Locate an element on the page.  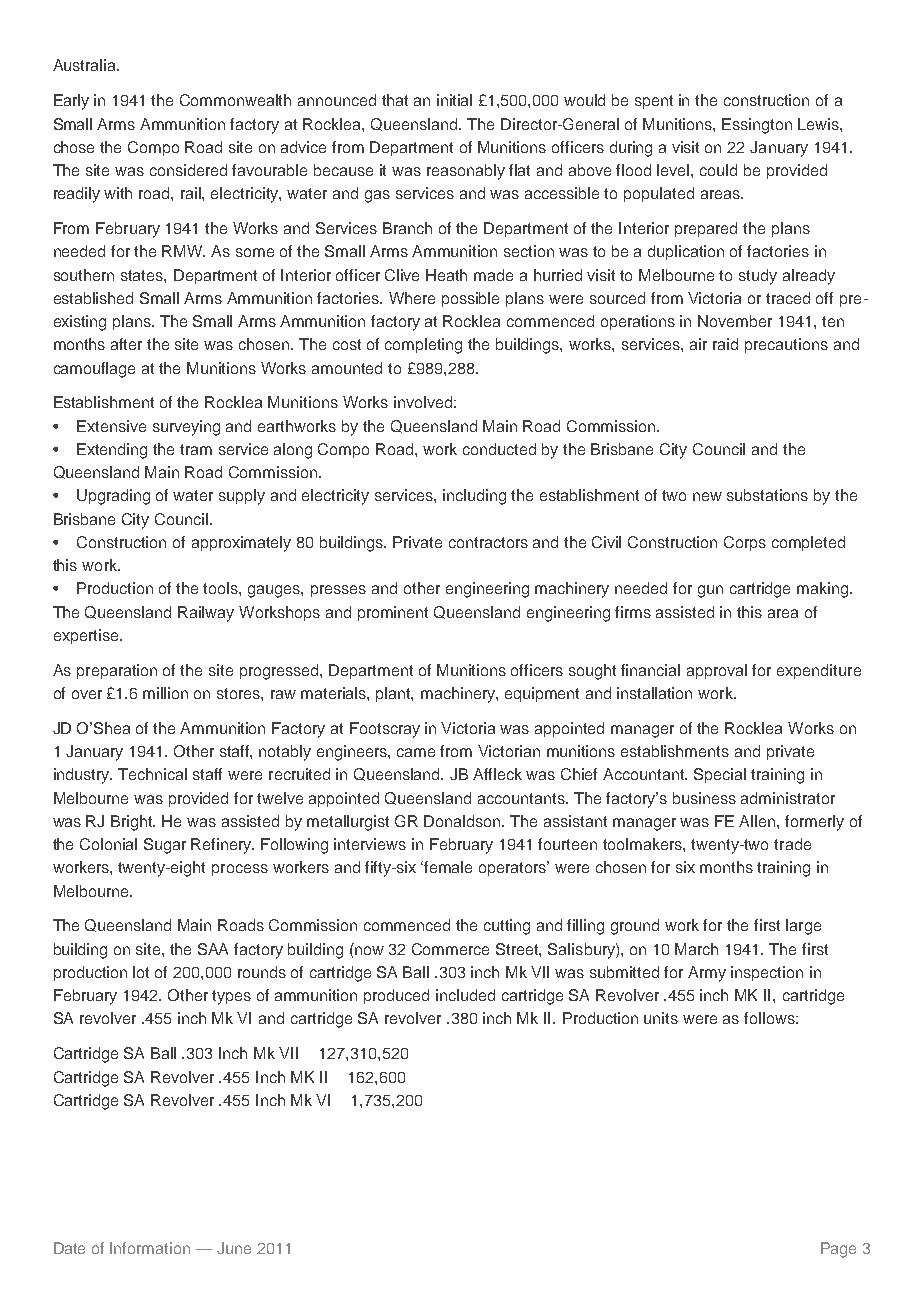
initial is located at coordinates (454, 100).
